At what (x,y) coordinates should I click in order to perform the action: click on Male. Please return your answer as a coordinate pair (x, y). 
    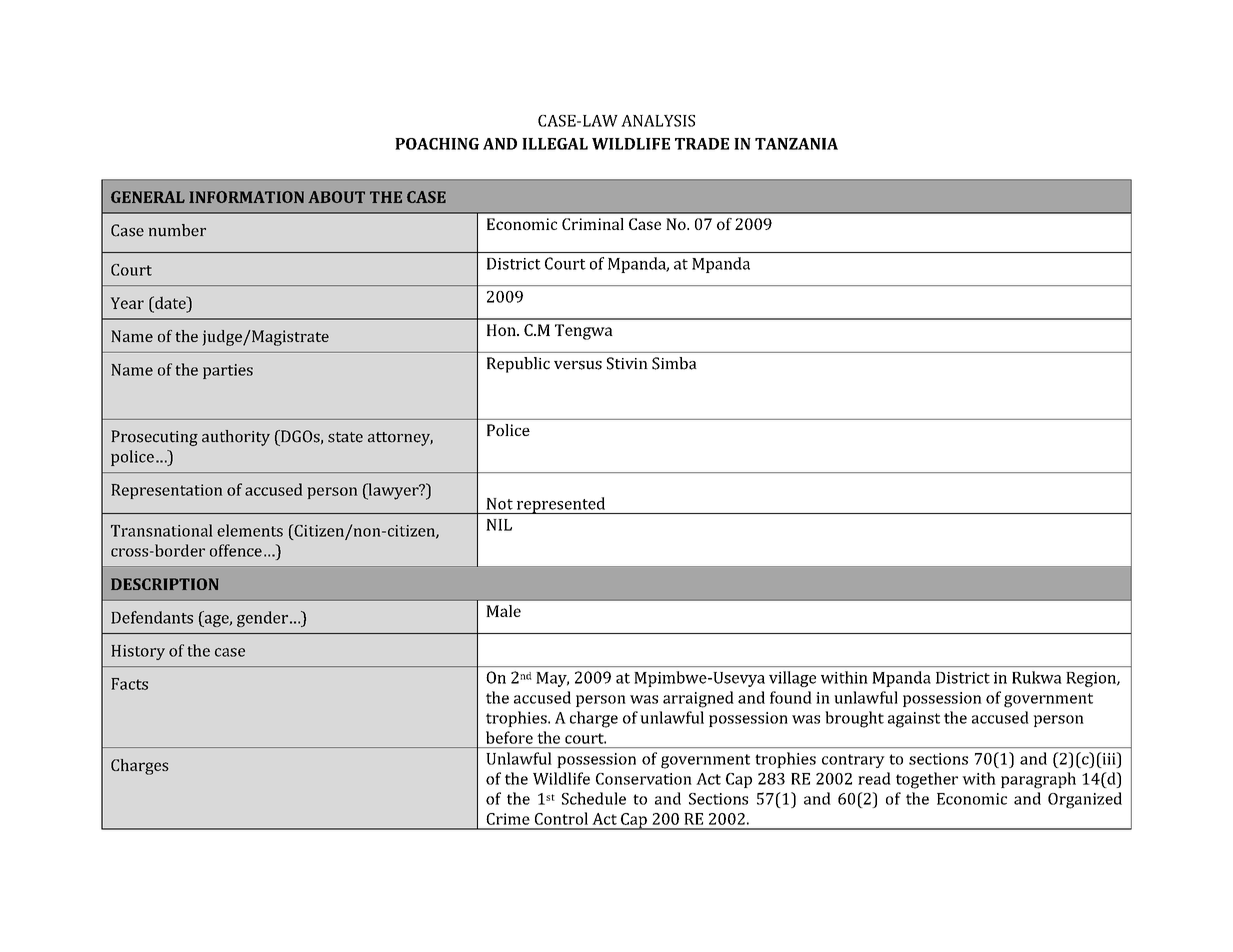
    Looking at the image, I should click on (503, 611).
